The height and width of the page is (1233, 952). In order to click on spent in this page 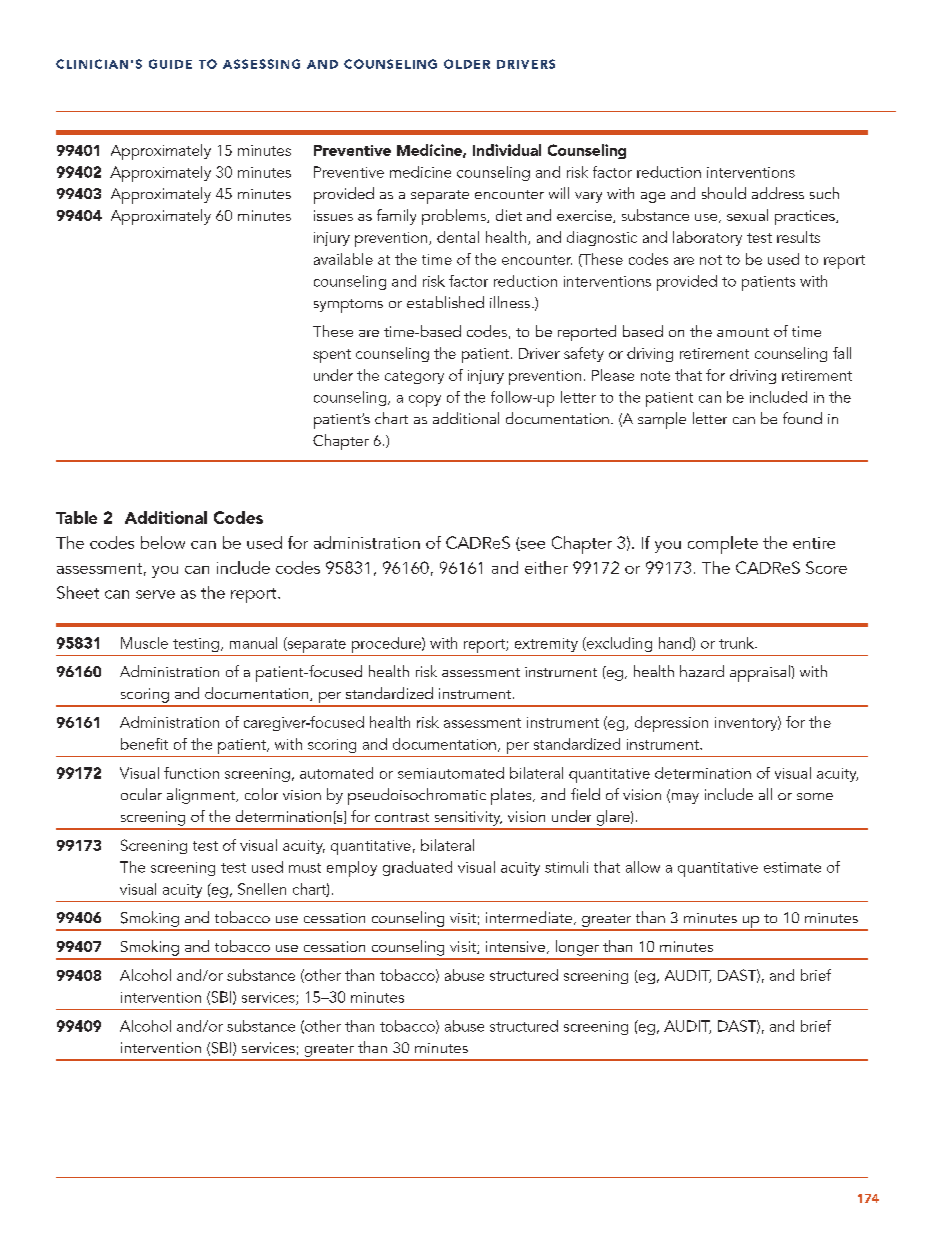, I will do `click(332, 356)`.
